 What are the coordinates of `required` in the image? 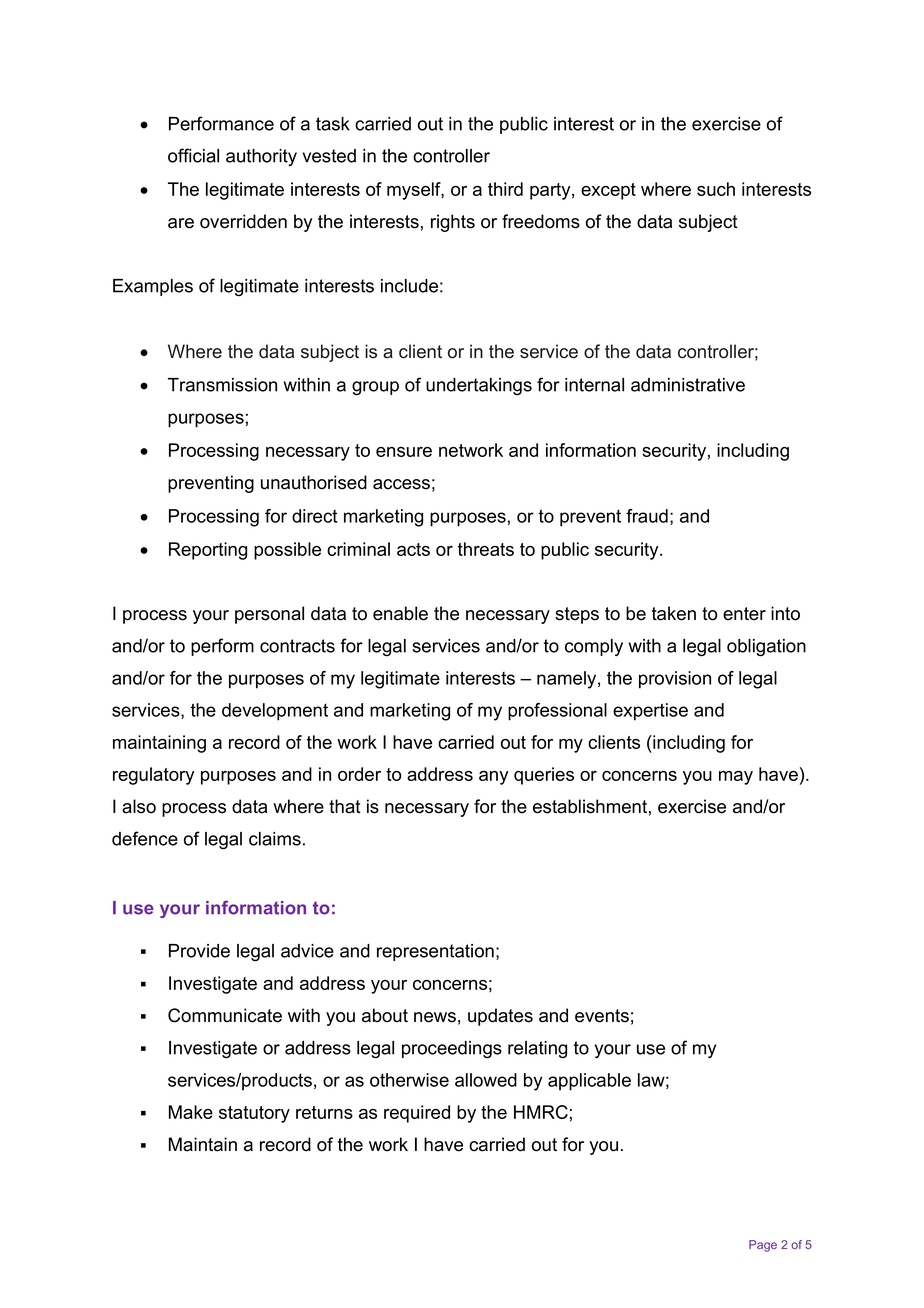 It's located at (417, 1114).
